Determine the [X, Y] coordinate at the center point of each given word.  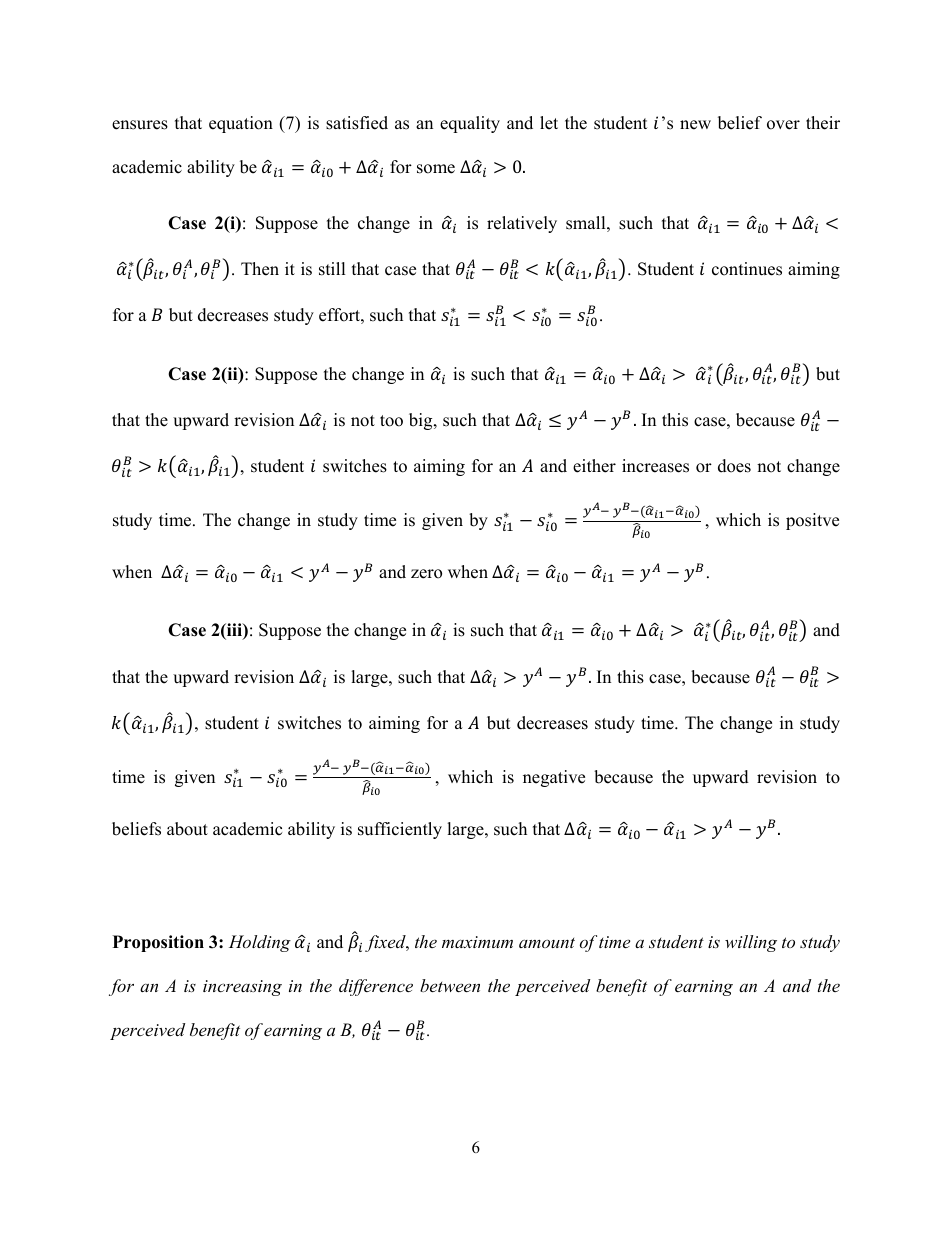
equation [241, 124]
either [594, 466]
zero [426, 574]
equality [470, 124]
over [783, 125]
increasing [242, 988]
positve [812, 521]
